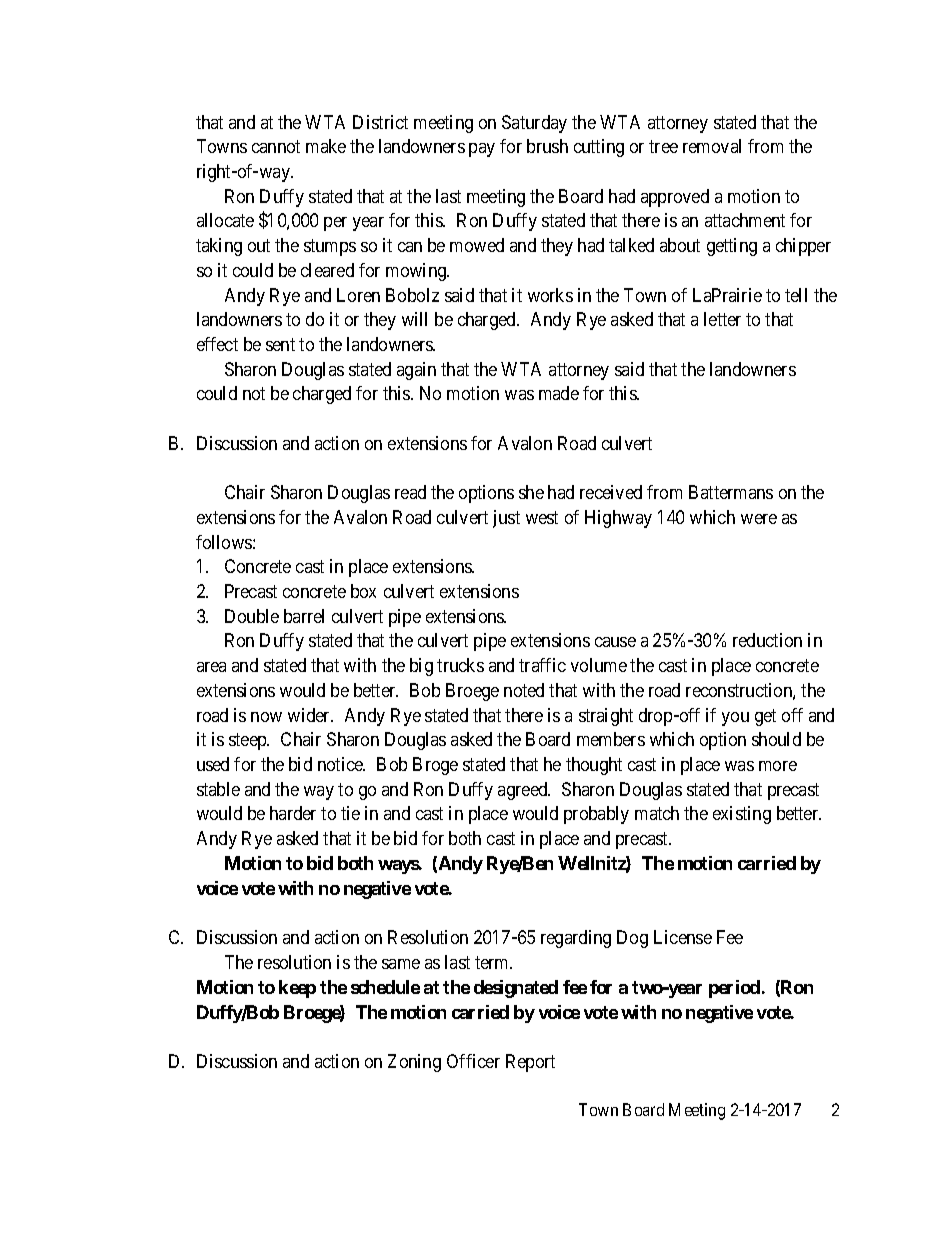 The width and height of the screenshot is (952, 1233). I want to click on now, so click(266, 717).
